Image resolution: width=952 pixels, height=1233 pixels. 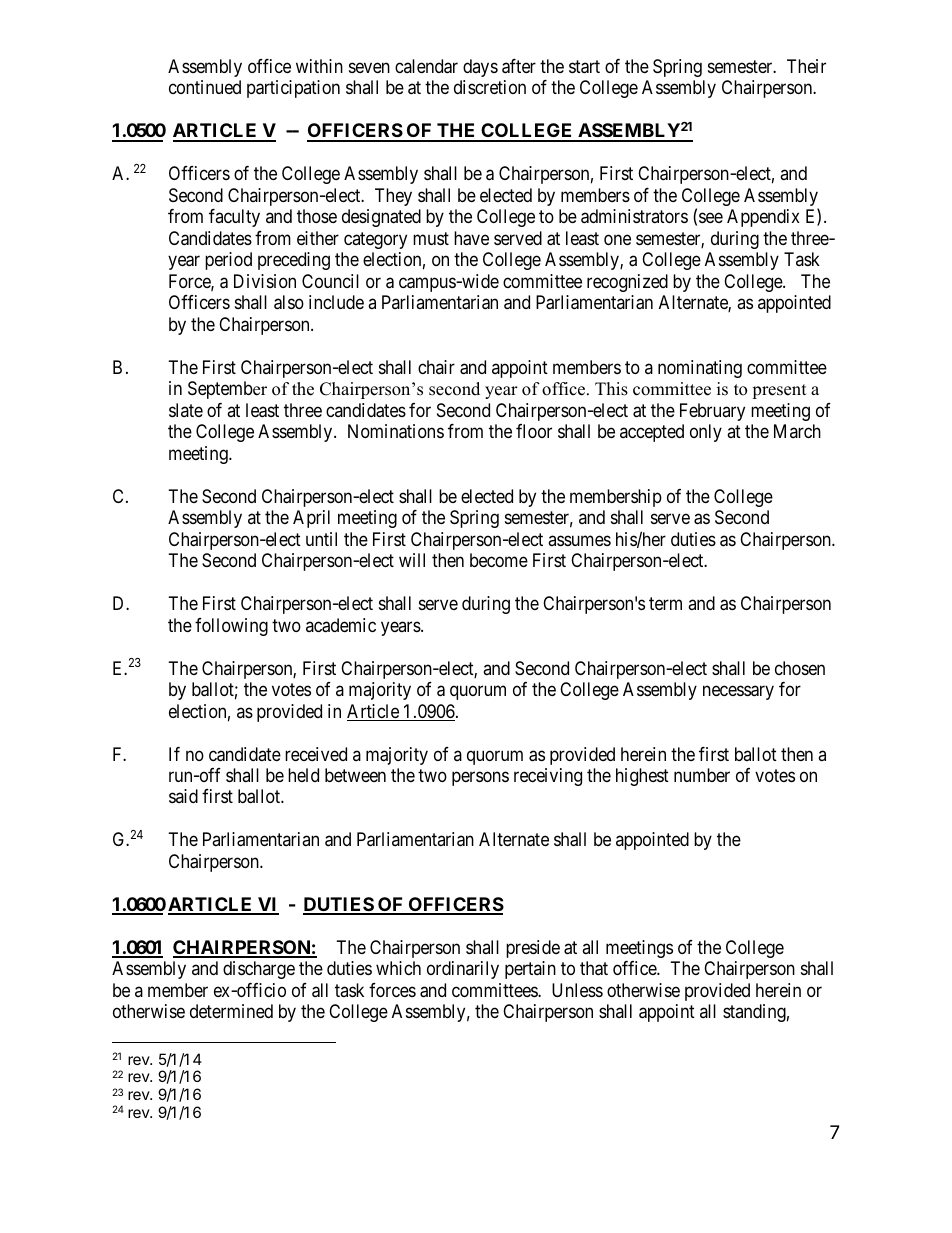 I want to click on discharge, so click(x=259, y=970).
